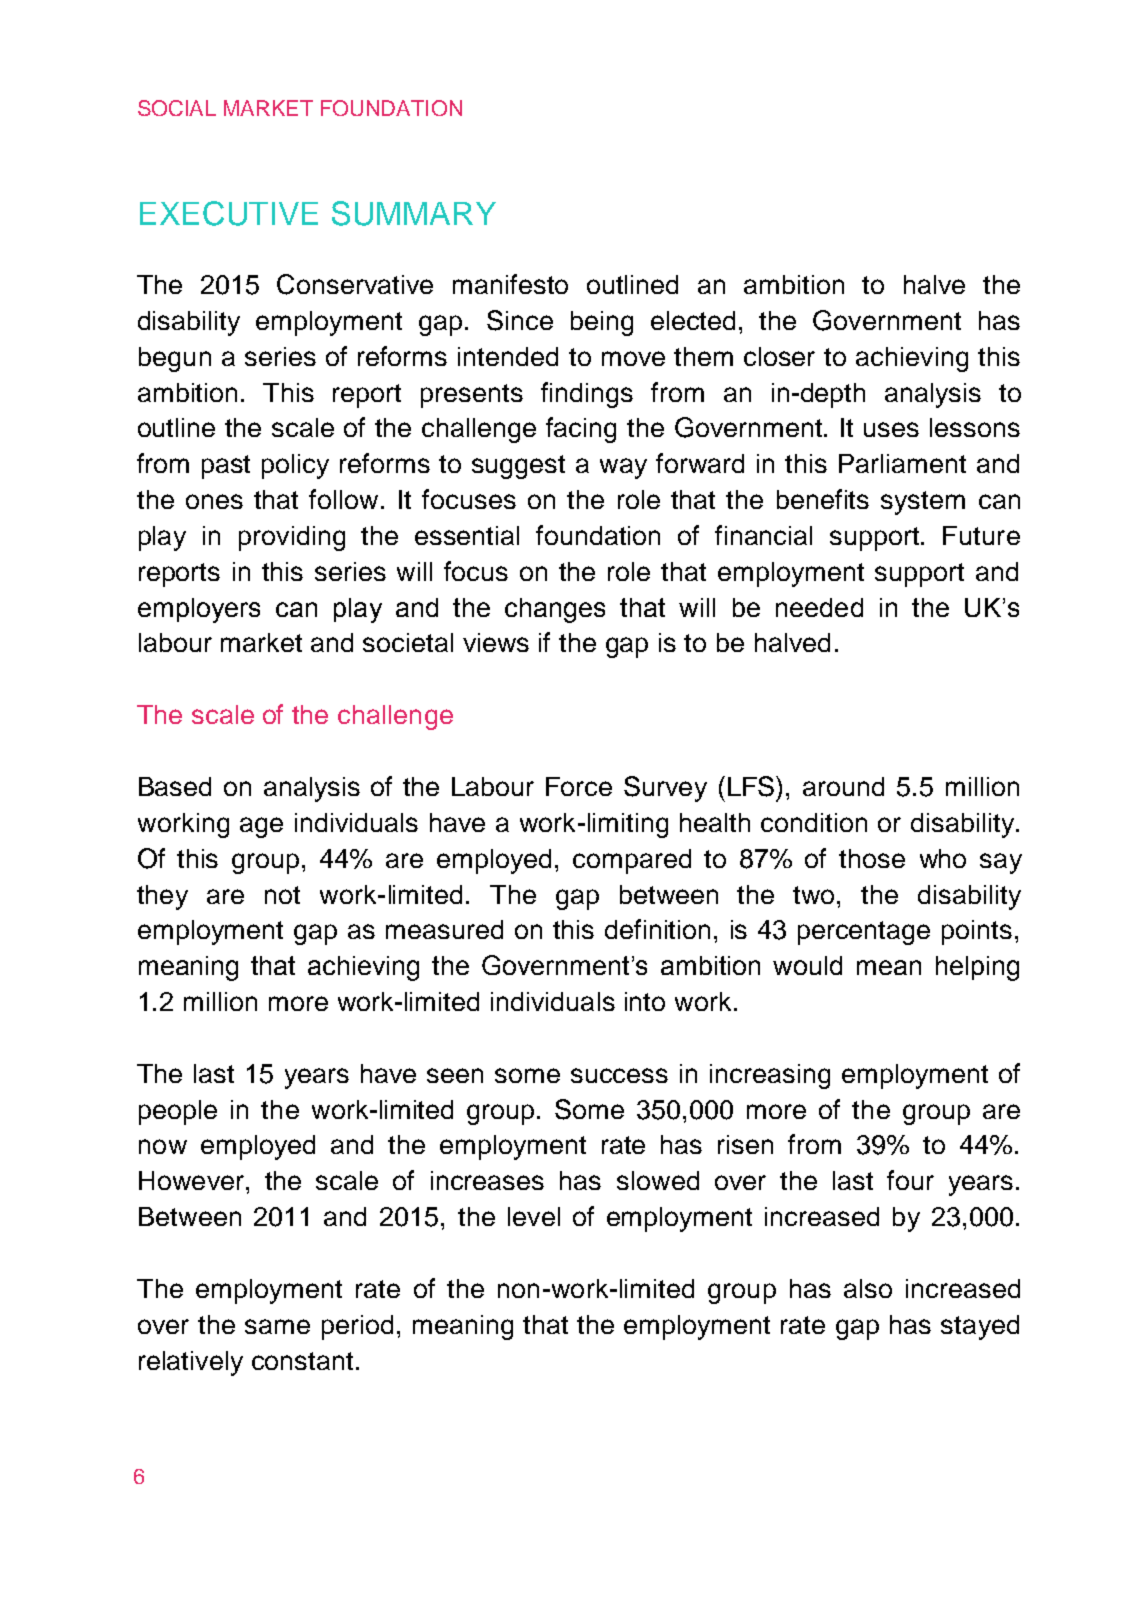 The height and width of the page is (1614, 1138). Describe the element at coordinates (292, 538) in the page. I see `providing` at that location.
